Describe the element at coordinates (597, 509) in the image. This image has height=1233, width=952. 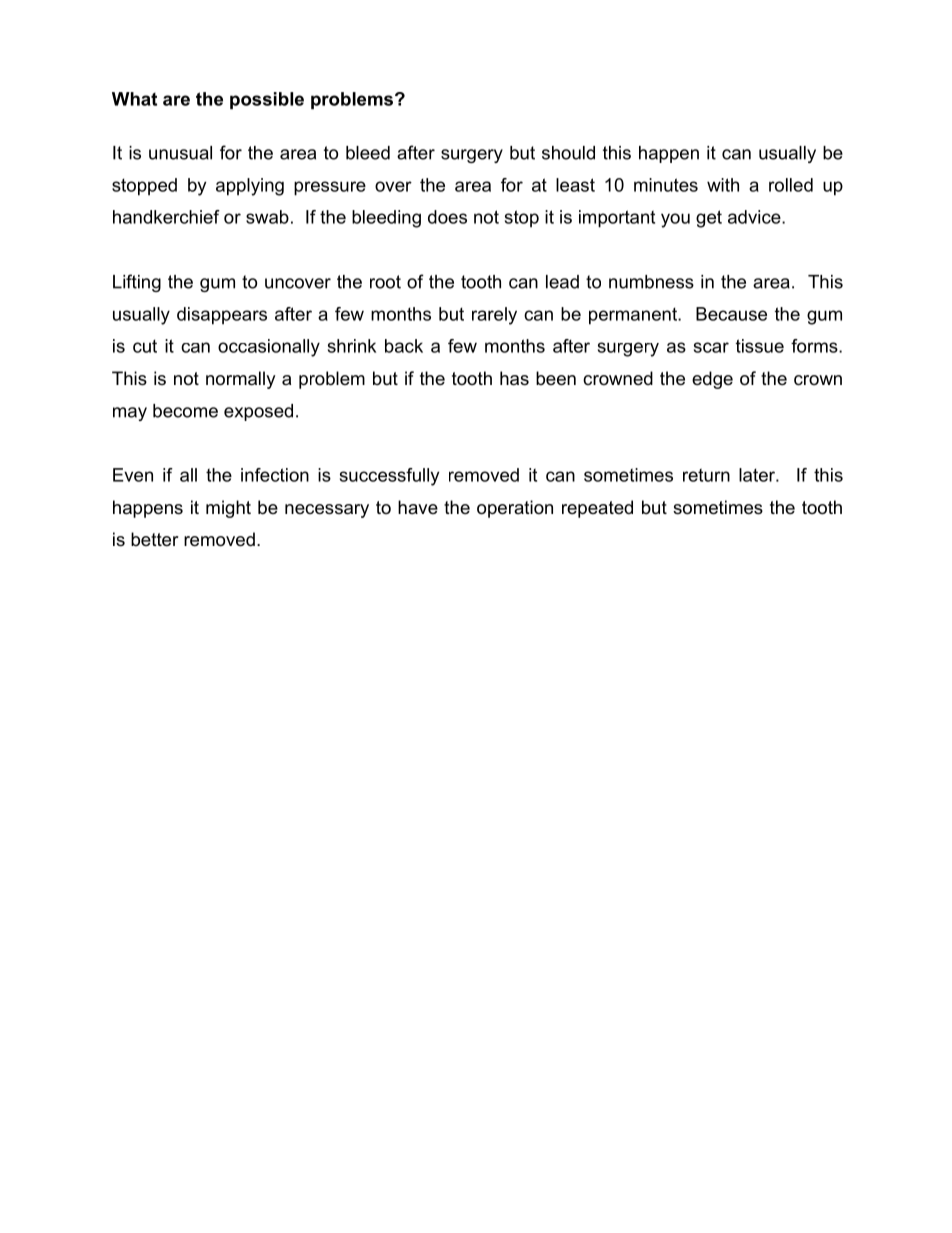
I see `repeated` at that location.
